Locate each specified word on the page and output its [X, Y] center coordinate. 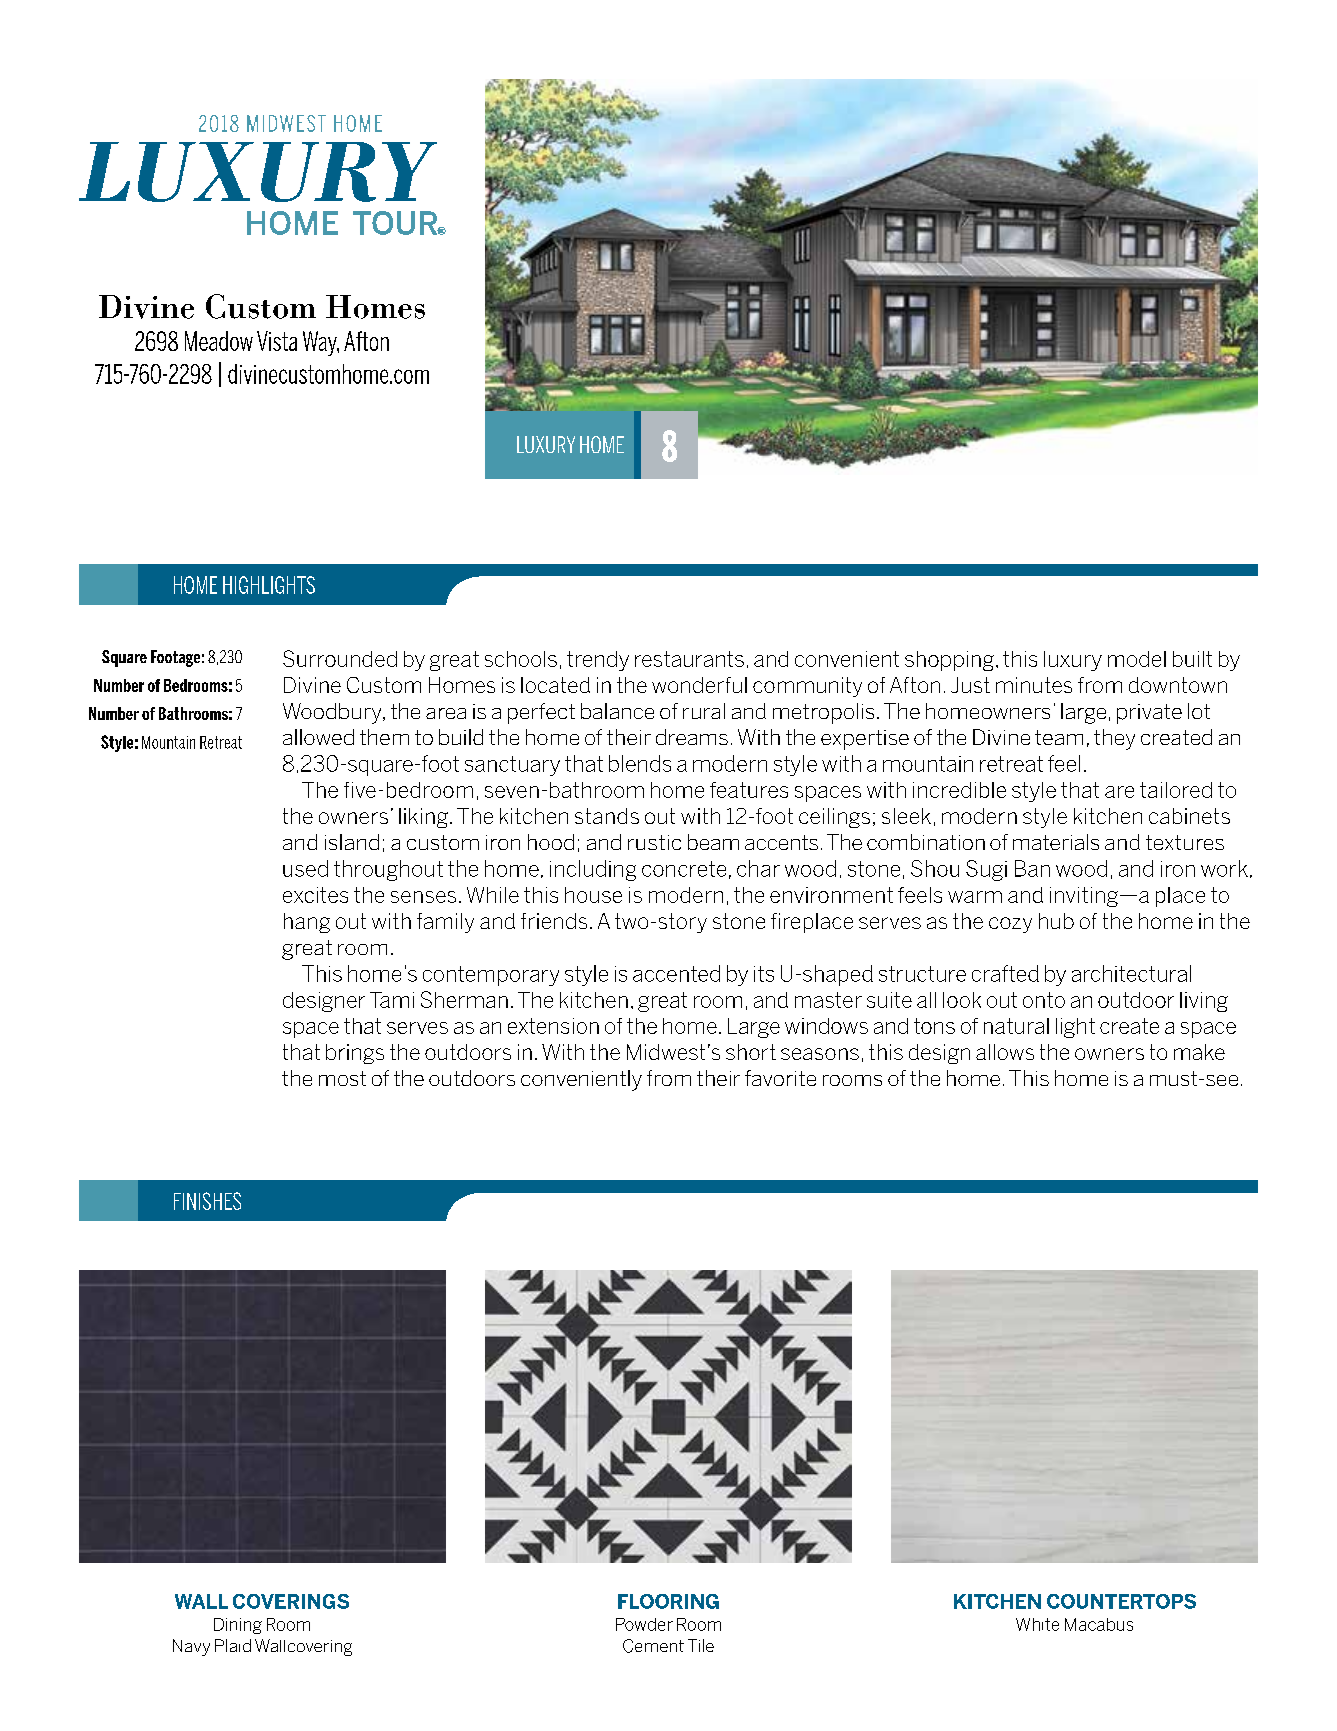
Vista [277, 341]
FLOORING [668, 1601]
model [1137, 659]
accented [676, 973]
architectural [1131, 973]
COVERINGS [291, 1601]
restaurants [689, 659]
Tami [392, 1000]
